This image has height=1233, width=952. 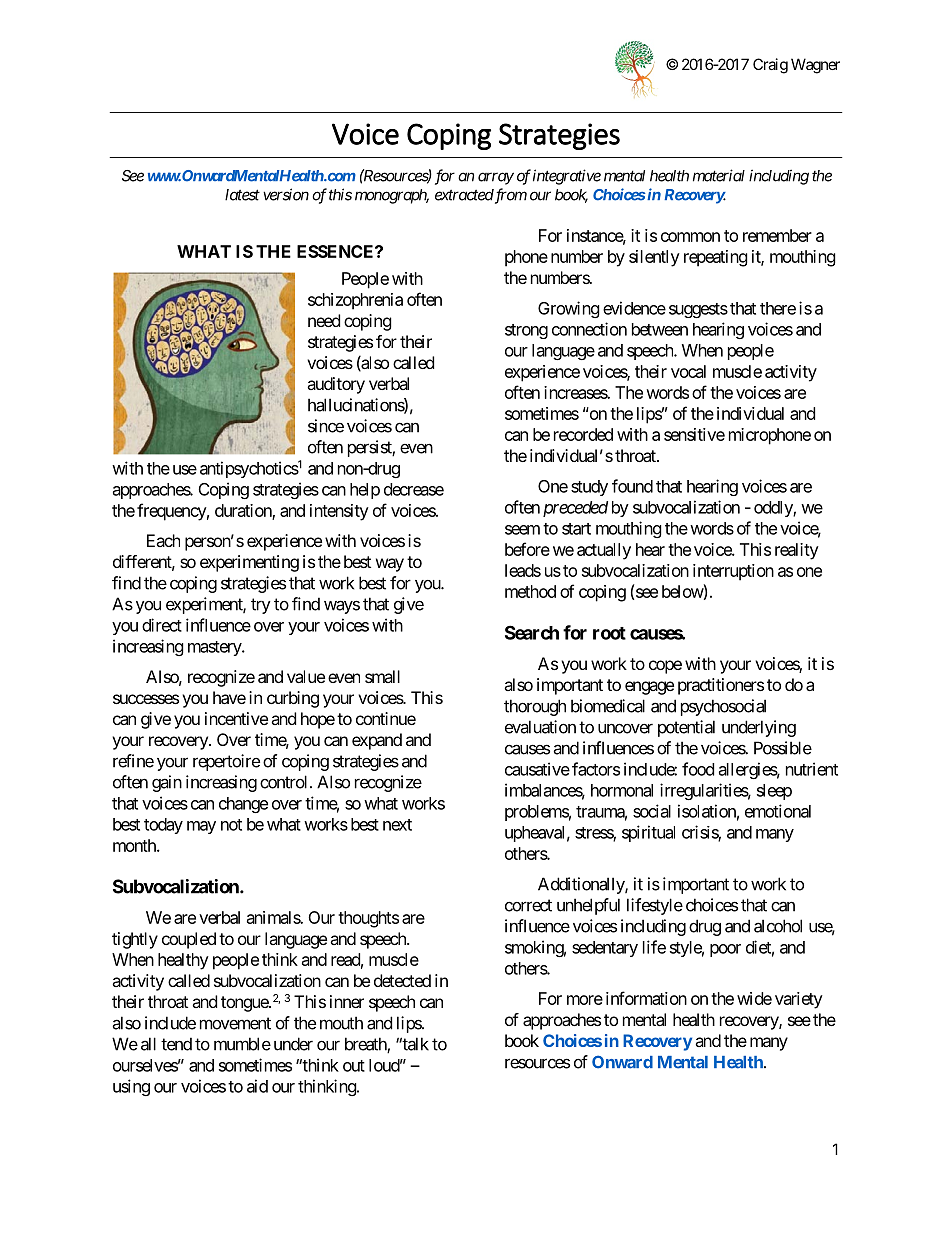 I want to click on incentive, so click(x=236, y=718).
